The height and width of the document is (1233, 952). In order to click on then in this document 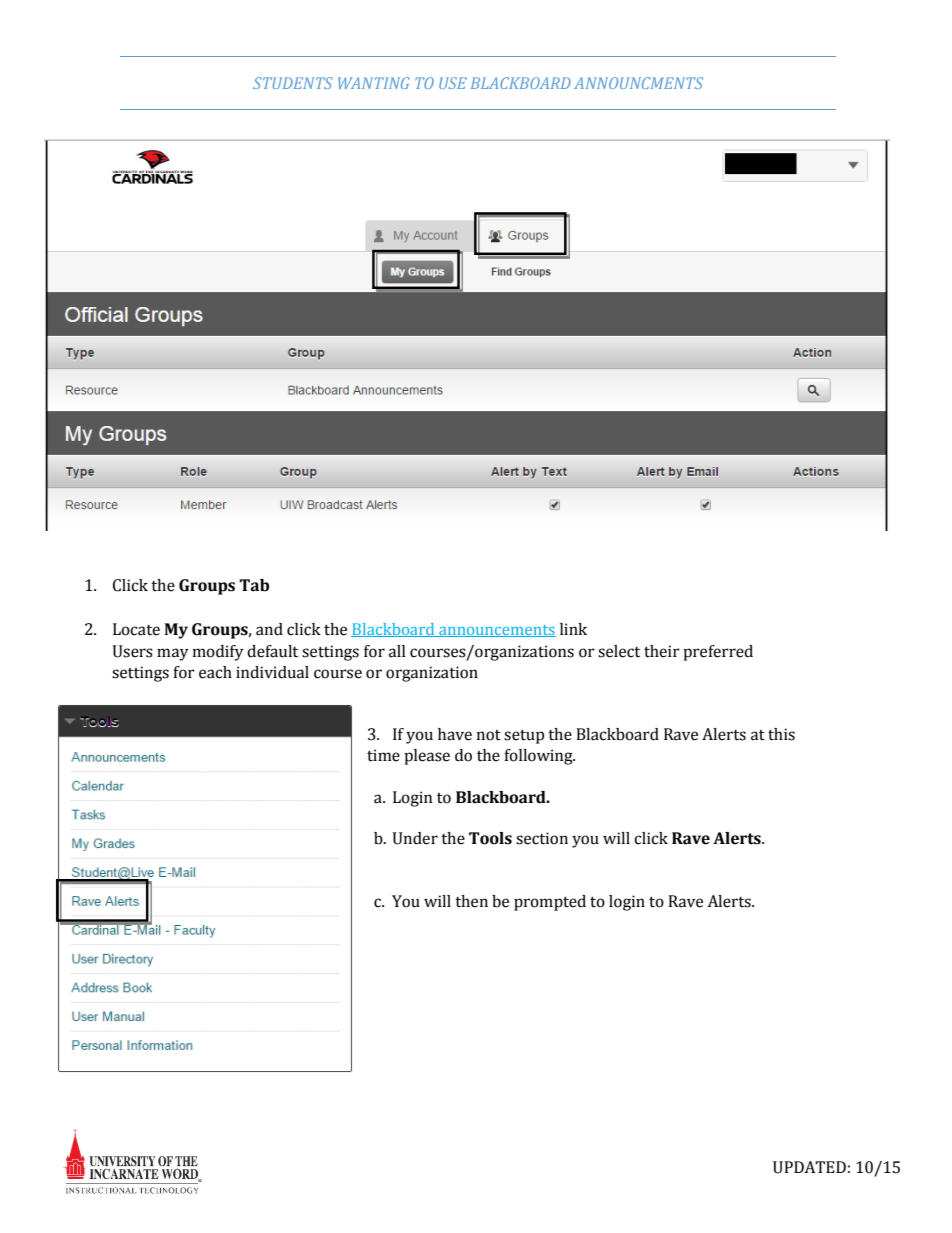, I will do `click(471, 901)`.
